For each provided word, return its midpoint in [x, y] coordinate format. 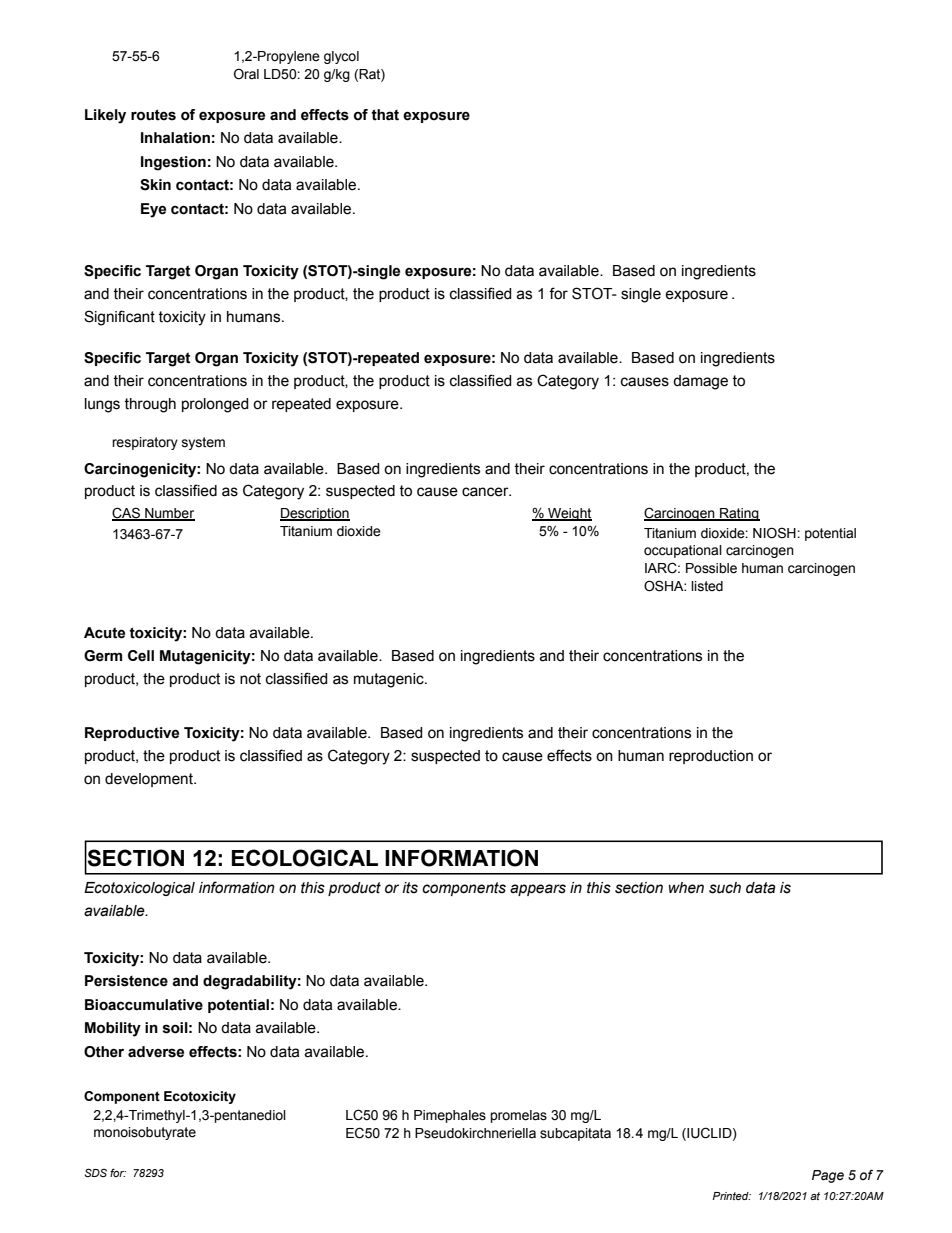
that [385, 115]
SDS [95, 1172]
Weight [569, 514]
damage [700, 382]
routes [153, 115]
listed [707, 586]
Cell [141, 656]
